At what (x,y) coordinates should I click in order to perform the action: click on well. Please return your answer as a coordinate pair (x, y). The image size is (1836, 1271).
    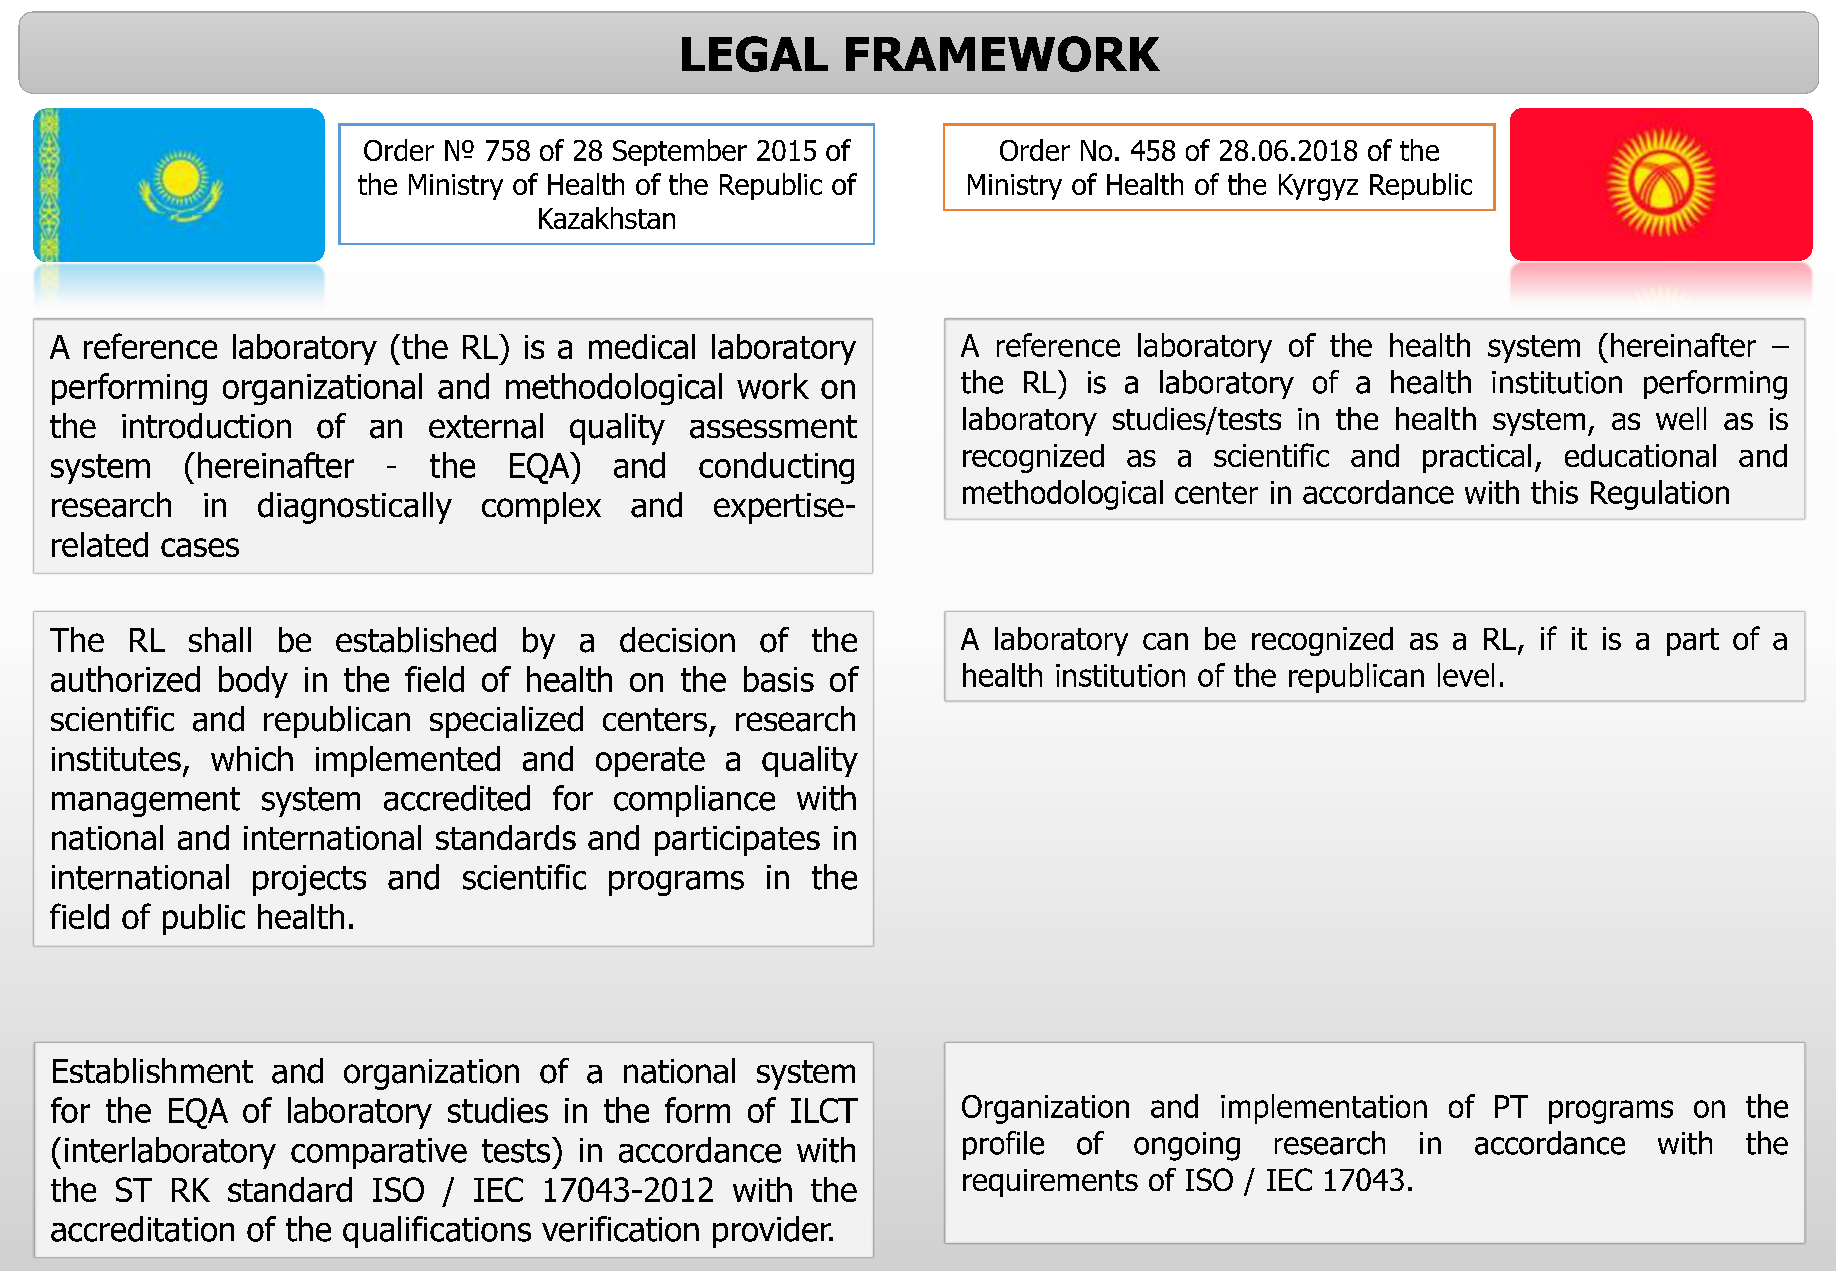
    Looking at the image, I should click on (1681, 418).
